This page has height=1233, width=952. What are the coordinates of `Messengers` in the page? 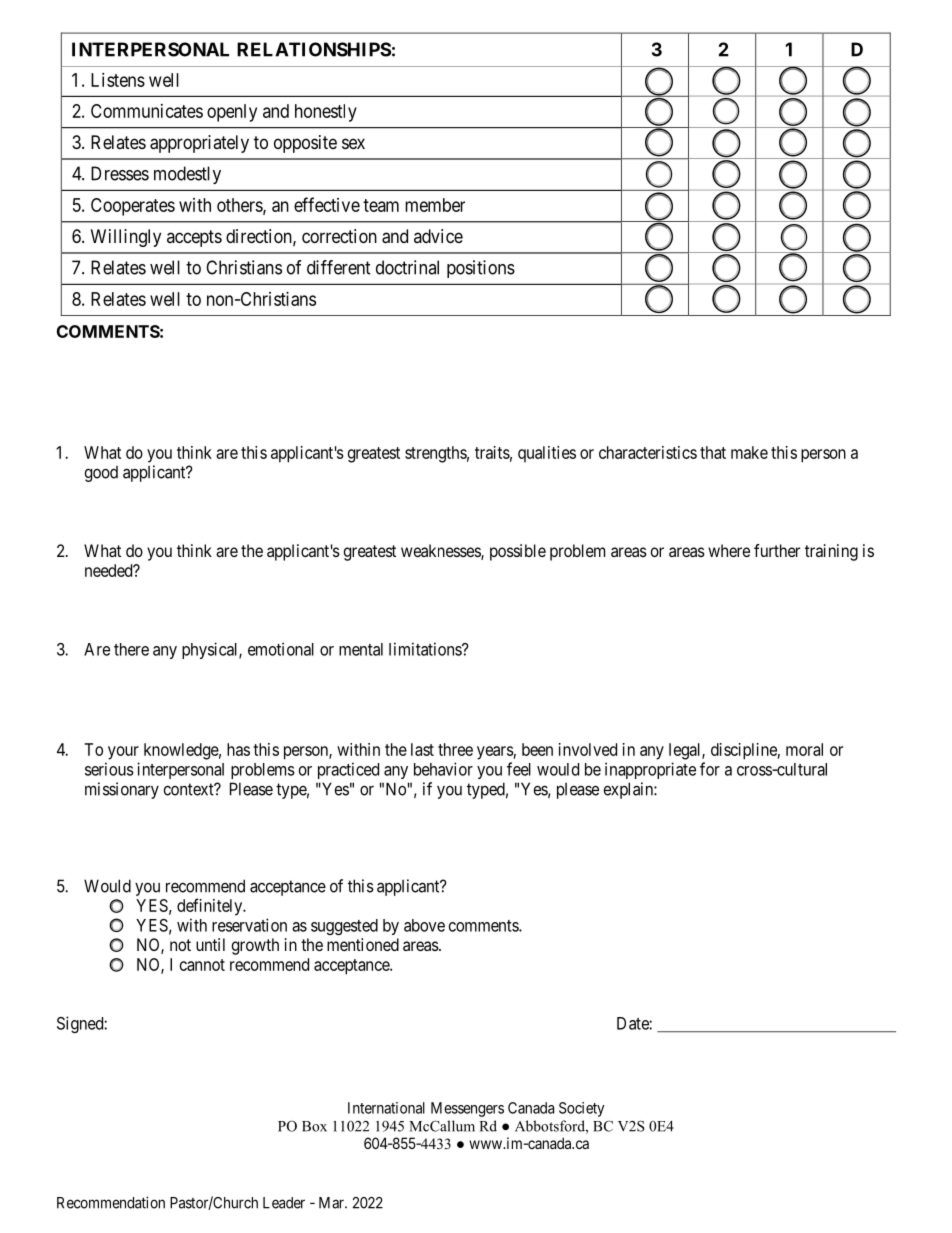 It's located at (467, 1109).
